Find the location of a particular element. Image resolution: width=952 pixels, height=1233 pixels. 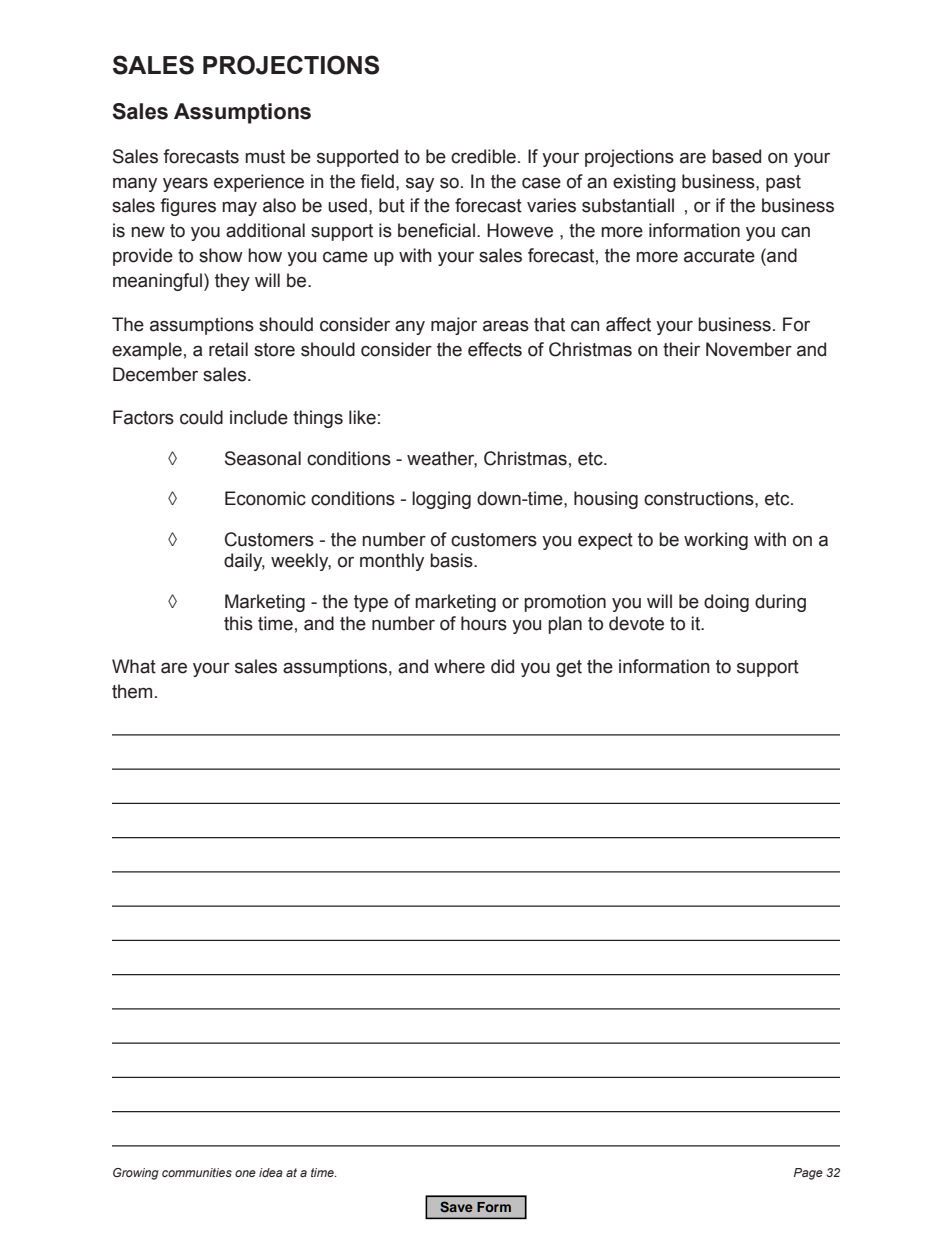

daily is located at coordinates (244, 562).
